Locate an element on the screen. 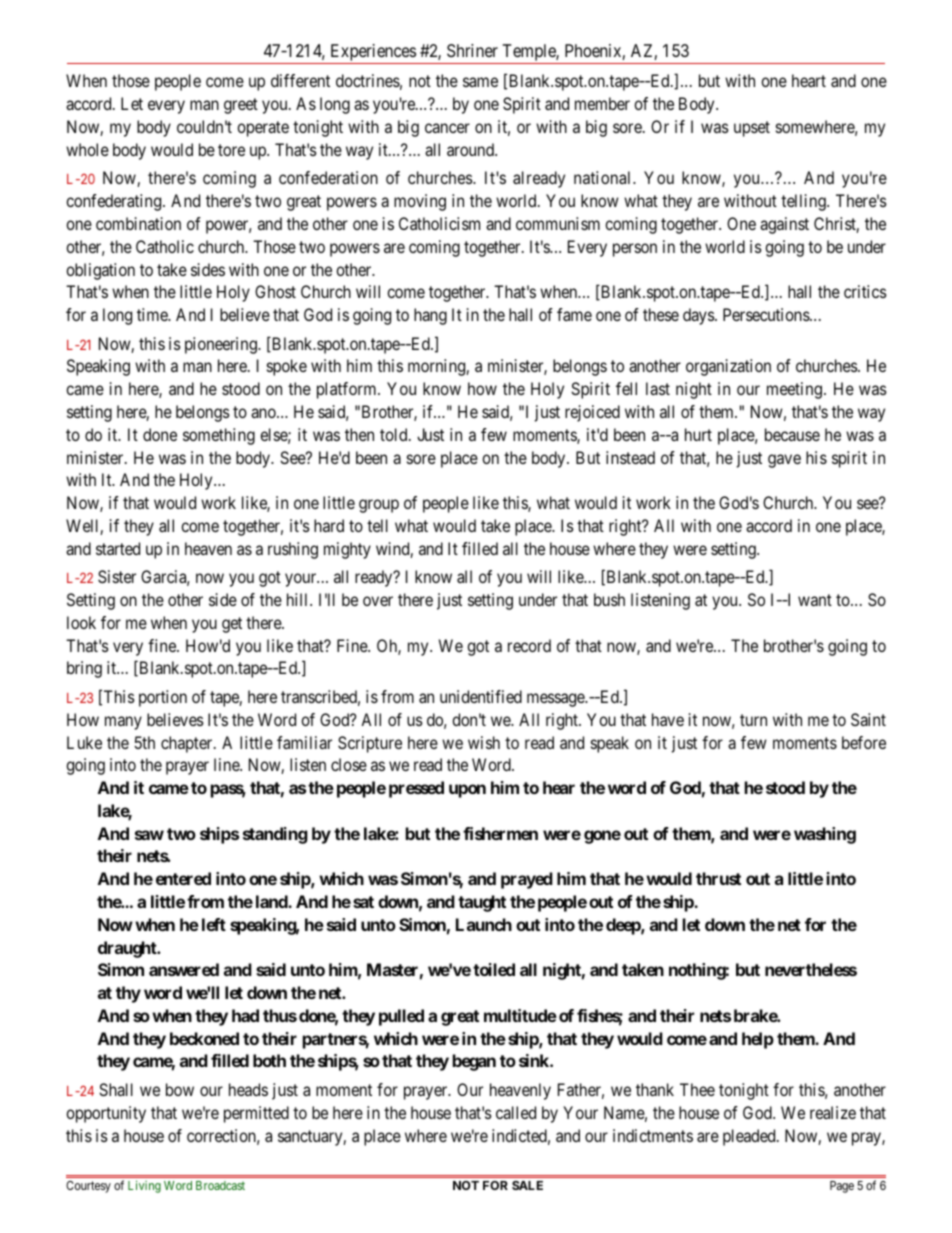  want is located at coordinates (815, 600).
